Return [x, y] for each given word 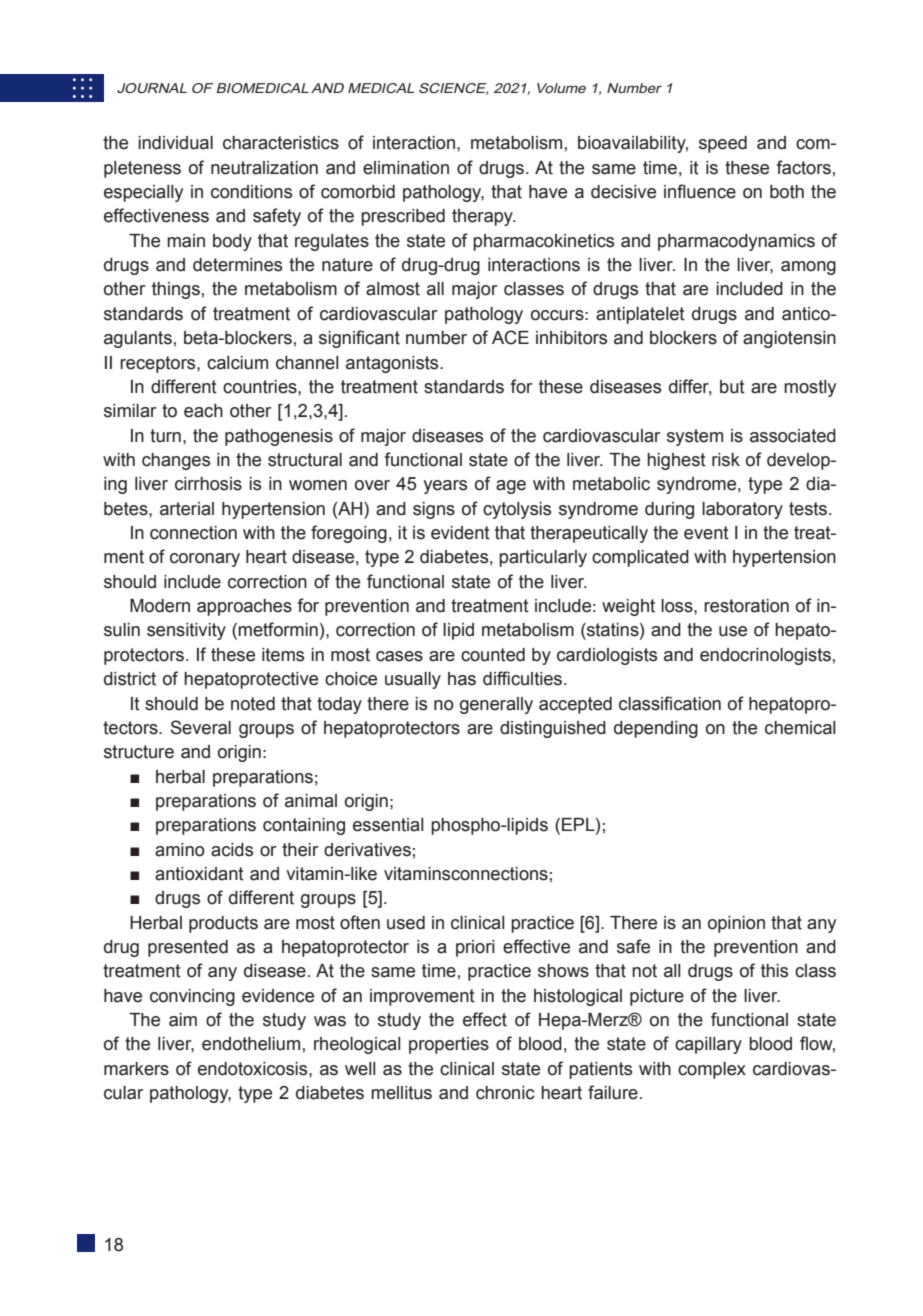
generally [496, 705]
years [445, 487]
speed [723, 144]
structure [139, 752]
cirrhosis [208, 484]
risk [726, 460]
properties [449, 1045]
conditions [251, 192]
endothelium [251, 1044]
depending [656, 729]
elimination [406, 168]
